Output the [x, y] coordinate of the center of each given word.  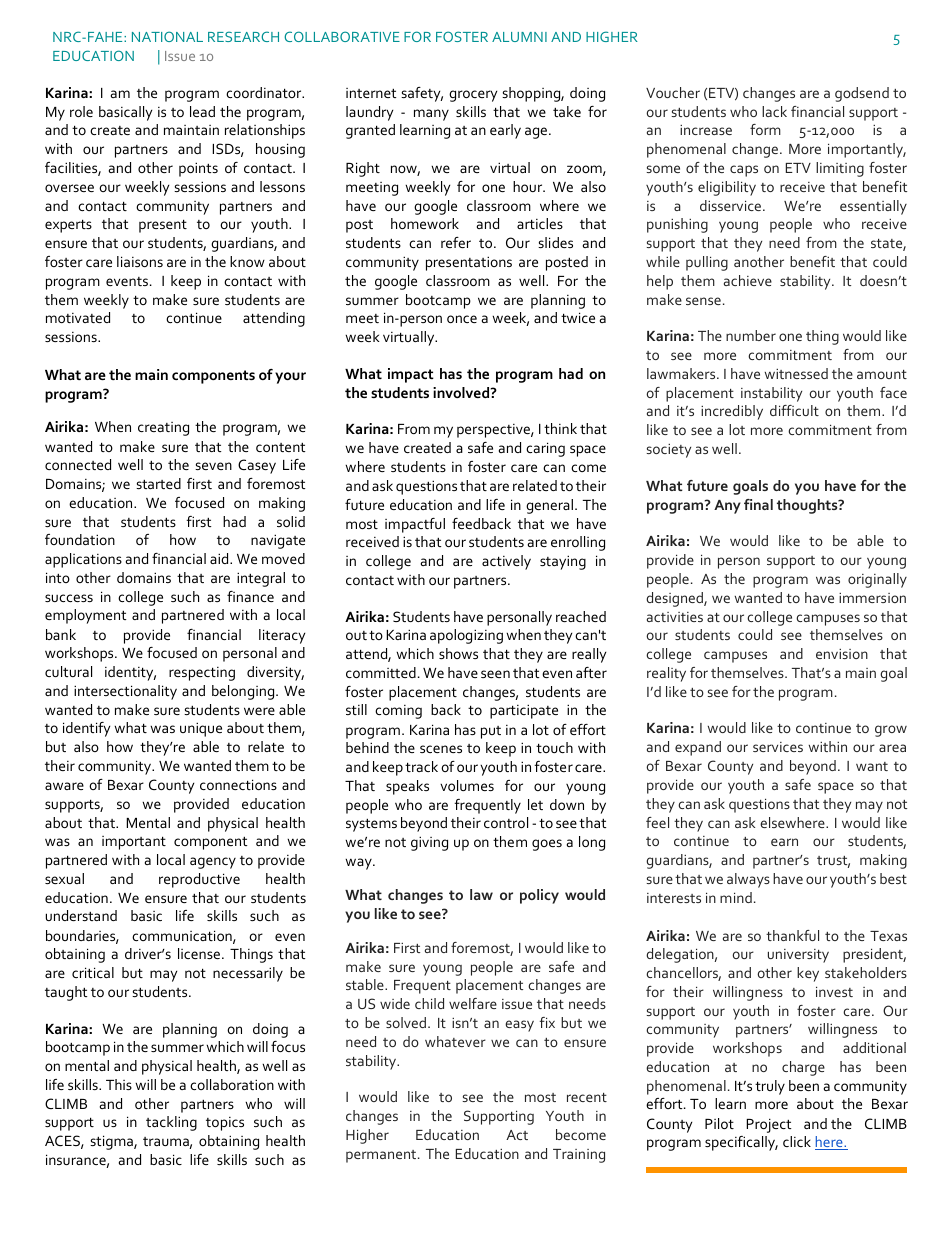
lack [774, 111]
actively [506, 562]
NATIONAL [167, 36]
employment [86, 616]
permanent [382, 1156]
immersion [872, 598]
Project [769, 1125]
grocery [473, 96]
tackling [171, 1123]
